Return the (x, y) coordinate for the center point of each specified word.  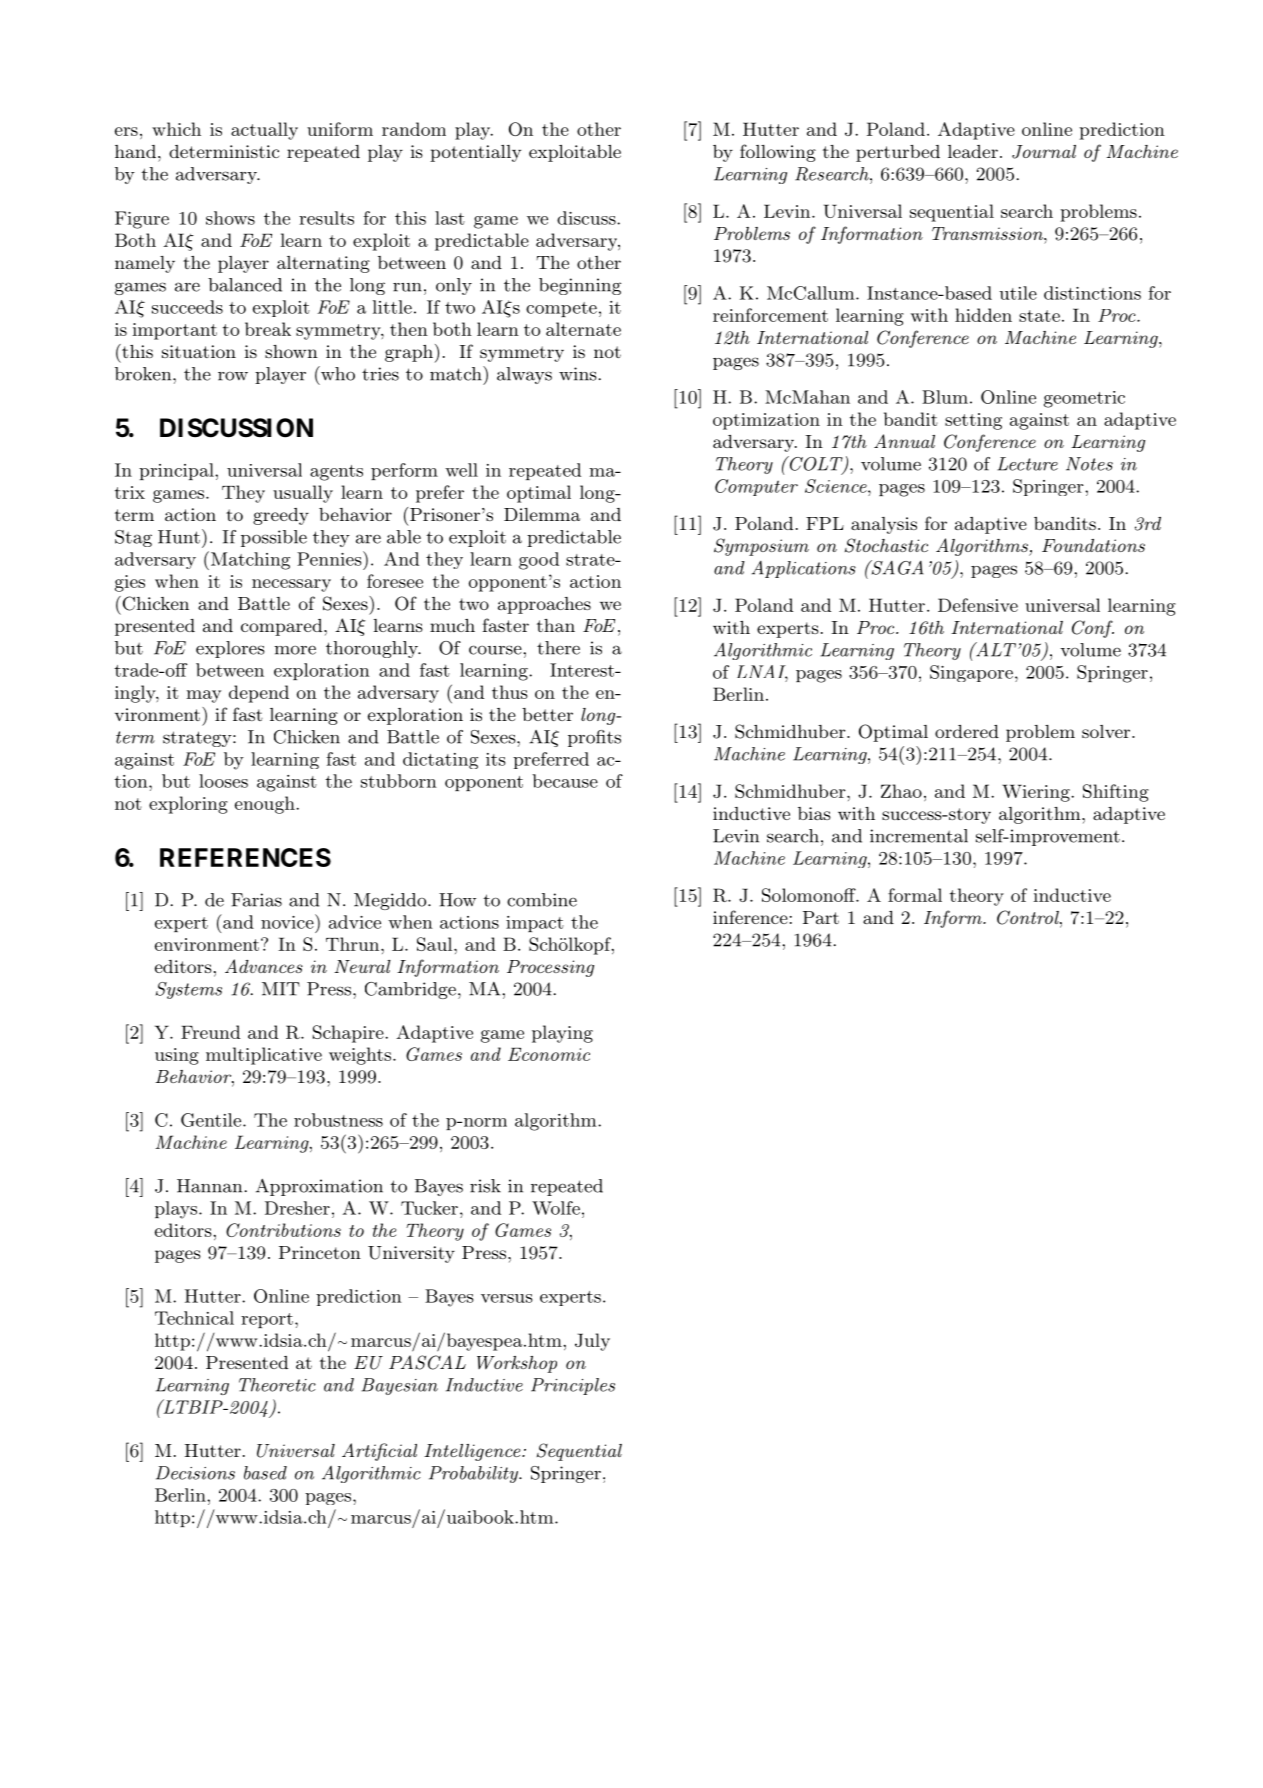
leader (973, 151)
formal (915, 895)
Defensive (978, 605)
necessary (291, 585)
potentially (475, 153)
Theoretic (277, 1385)
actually (264, 131)
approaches (544, 605)
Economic (549, 1054)
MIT (281, 989)
